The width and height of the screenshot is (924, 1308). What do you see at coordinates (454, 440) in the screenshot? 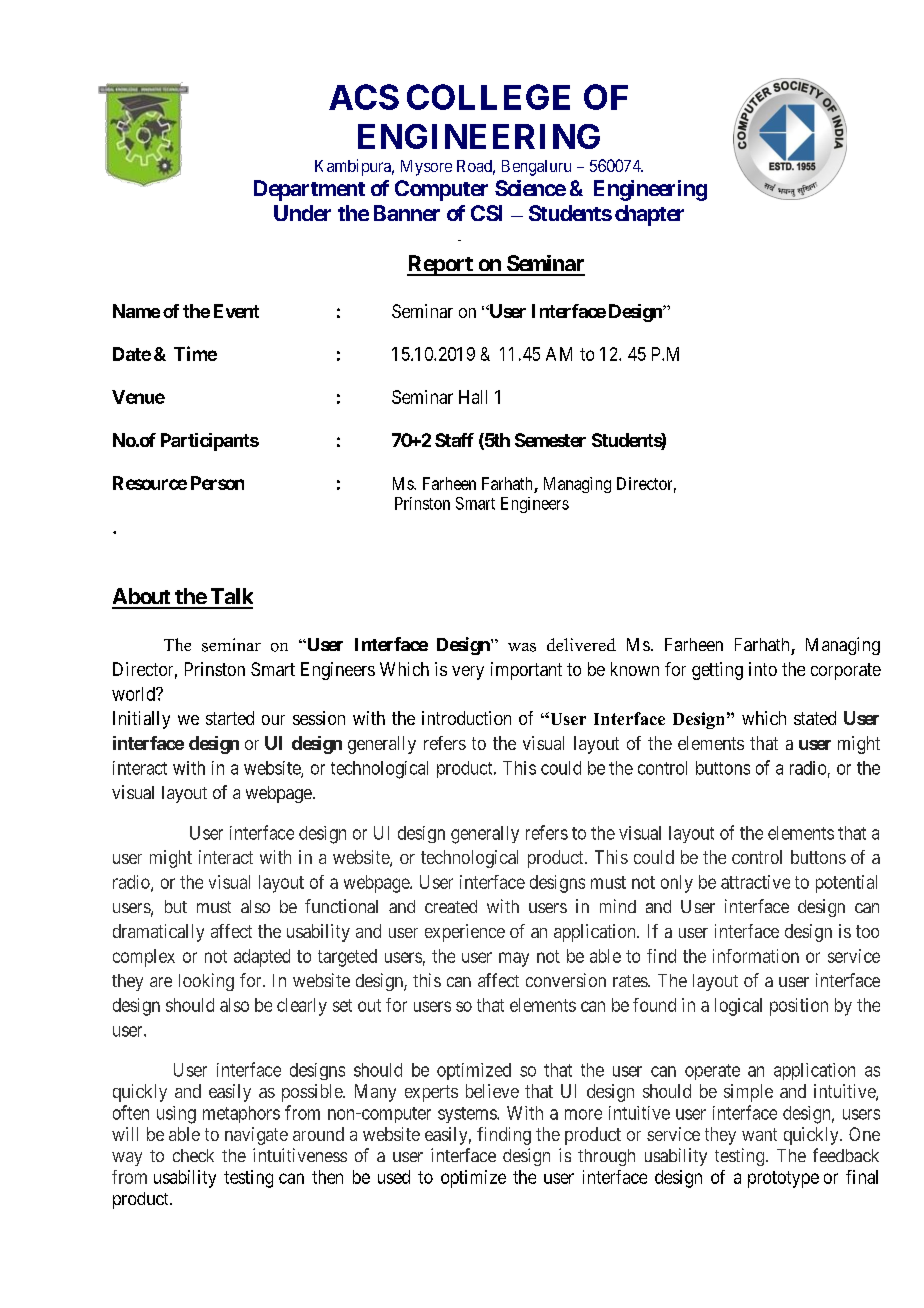
I see `Staff` at bounding box center [454, 440].
